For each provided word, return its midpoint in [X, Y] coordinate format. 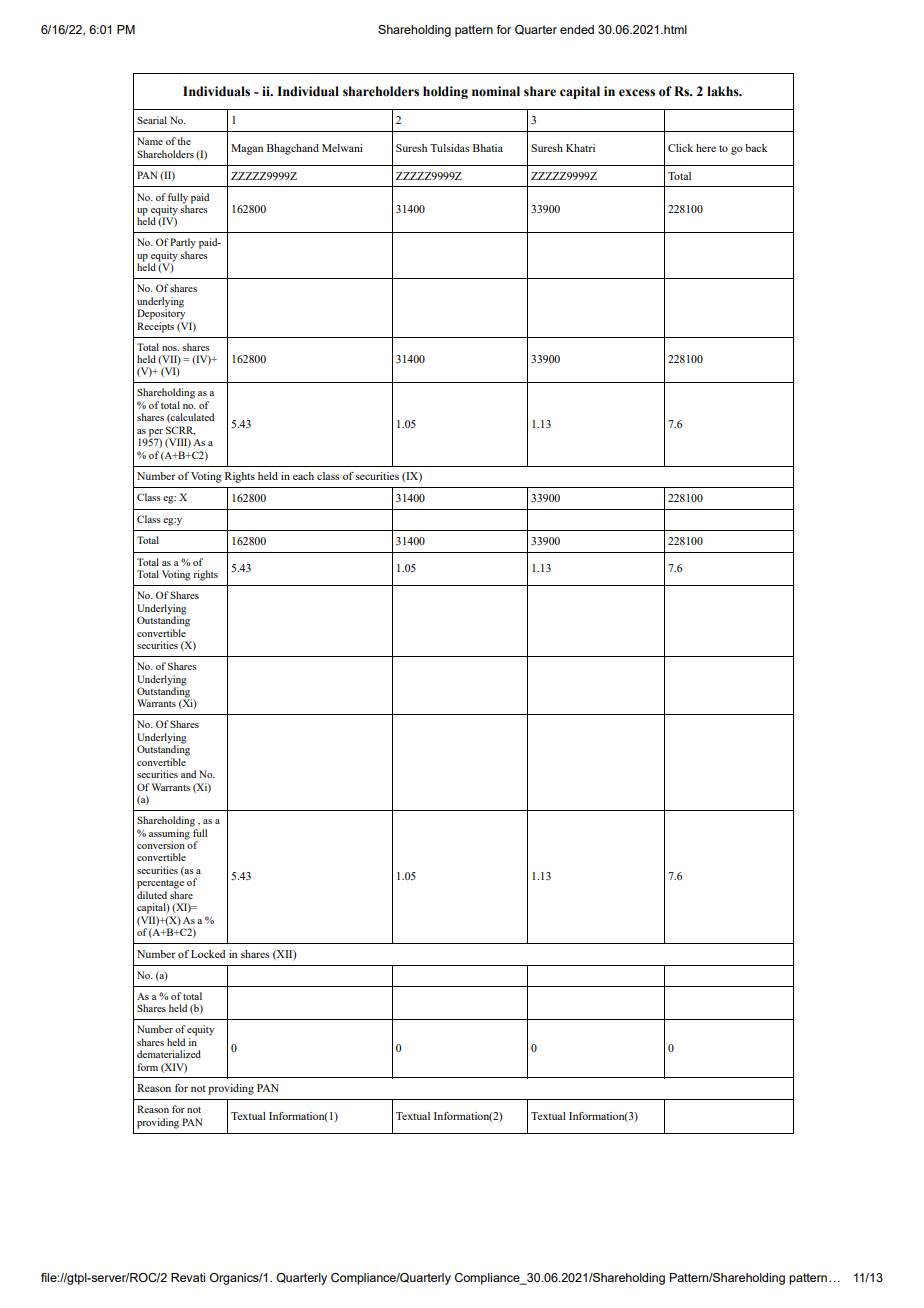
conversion [162, 844]
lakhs [724, 91]
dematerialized [169, 1054]
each [303, 476]
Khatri [580, 148]
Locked [208, 954]
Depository [161, 313]
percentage [160, 884]
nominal [496, 91]
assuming [170, 833]
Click [680, 148]
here [706, 148]
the [184, 141]
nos [170, 348]
